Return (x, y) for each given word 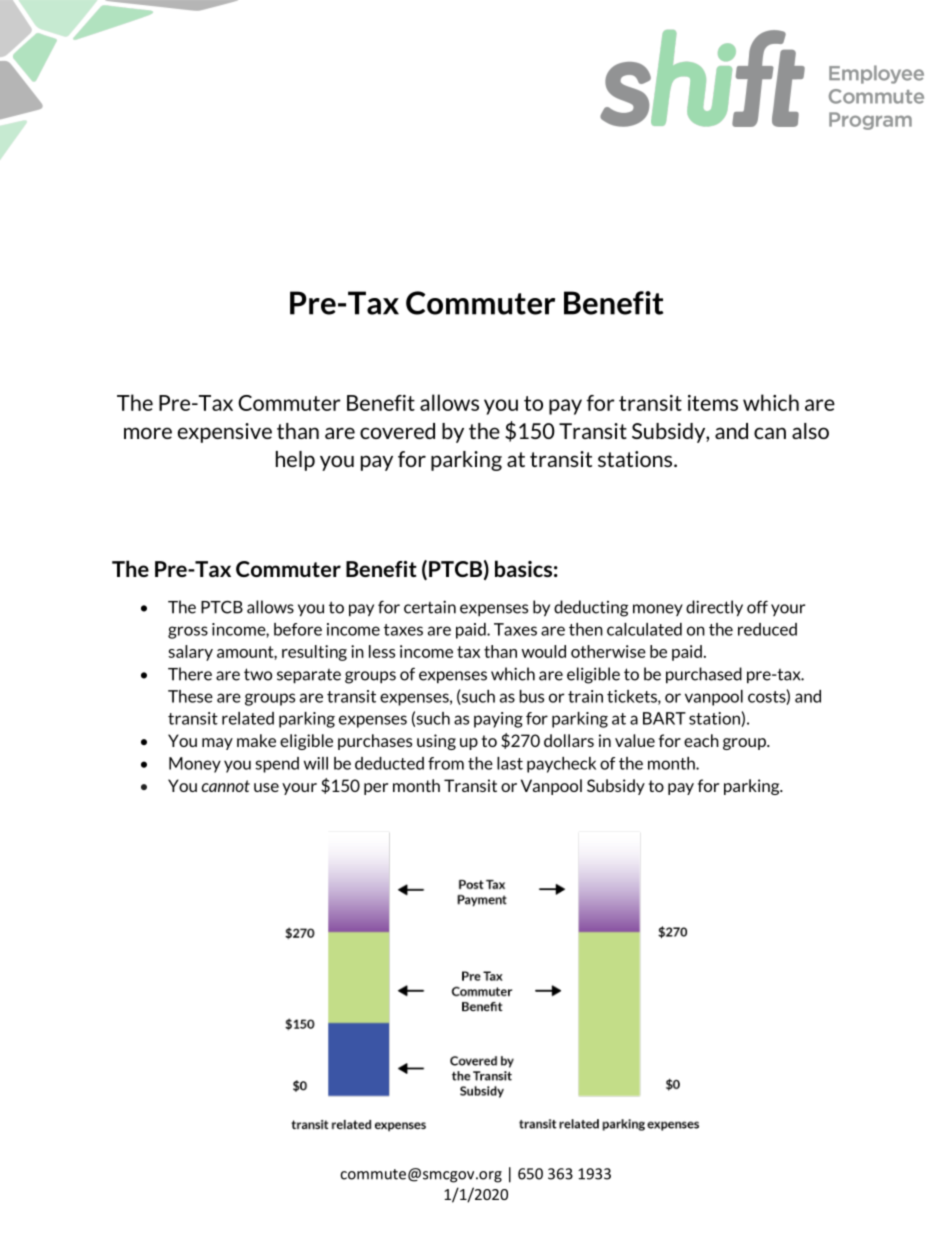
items (713, 403)
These (190, 696)
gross (188, 632)
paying (498, 720)
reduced (767, 629)
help (295, 461)
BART (664, 718)
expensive (225, 433)
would (543, 651)
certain (430, 607)
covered (397, 431)
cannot (225, 786)
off (757, 607)
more (148, 433)
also (810, 431)
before (298, 629)
